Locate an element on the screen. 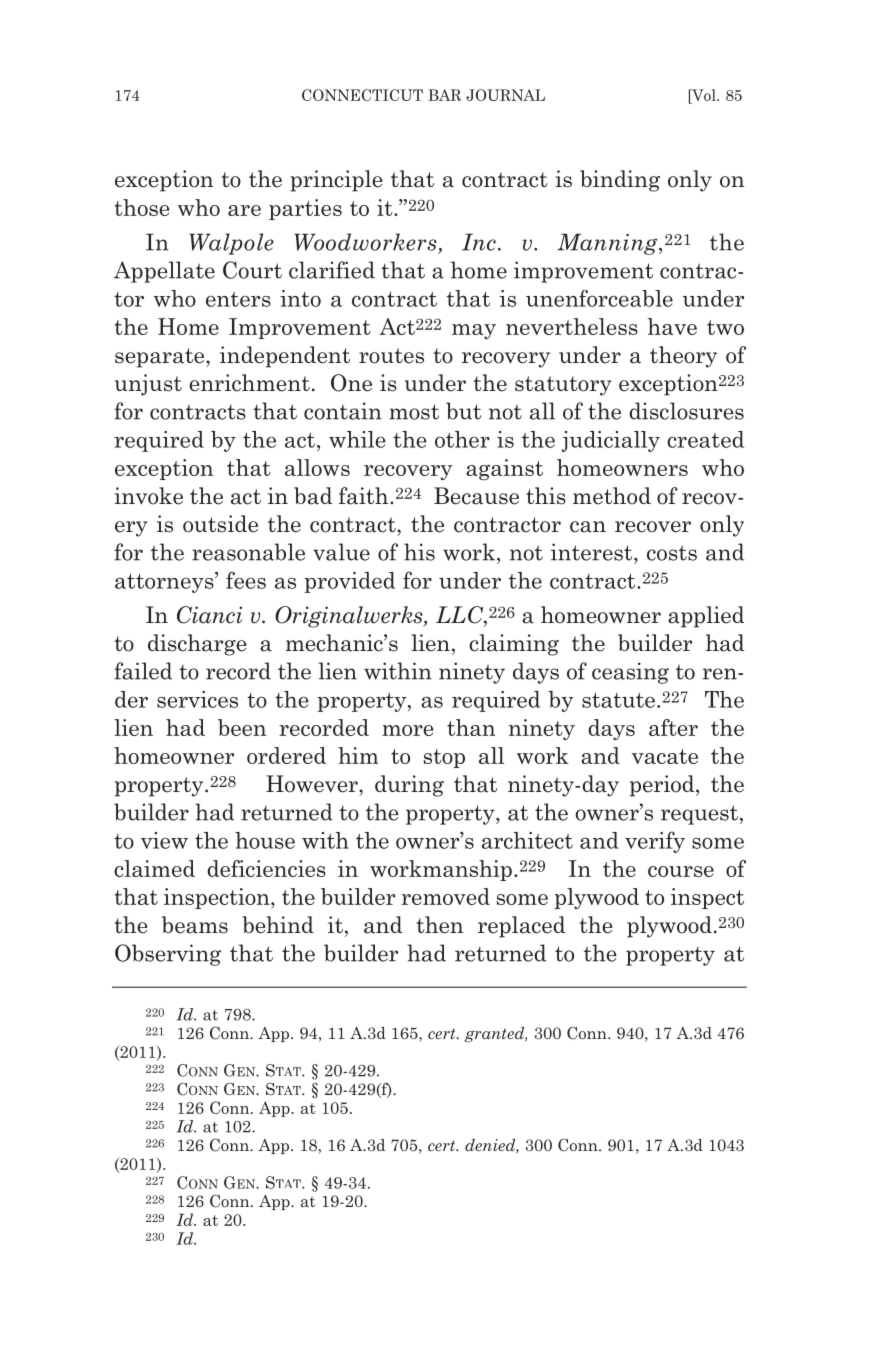 Image resolution: width=896 pixels, height=1345 pixels. may is located at coordinates (474, 331).
